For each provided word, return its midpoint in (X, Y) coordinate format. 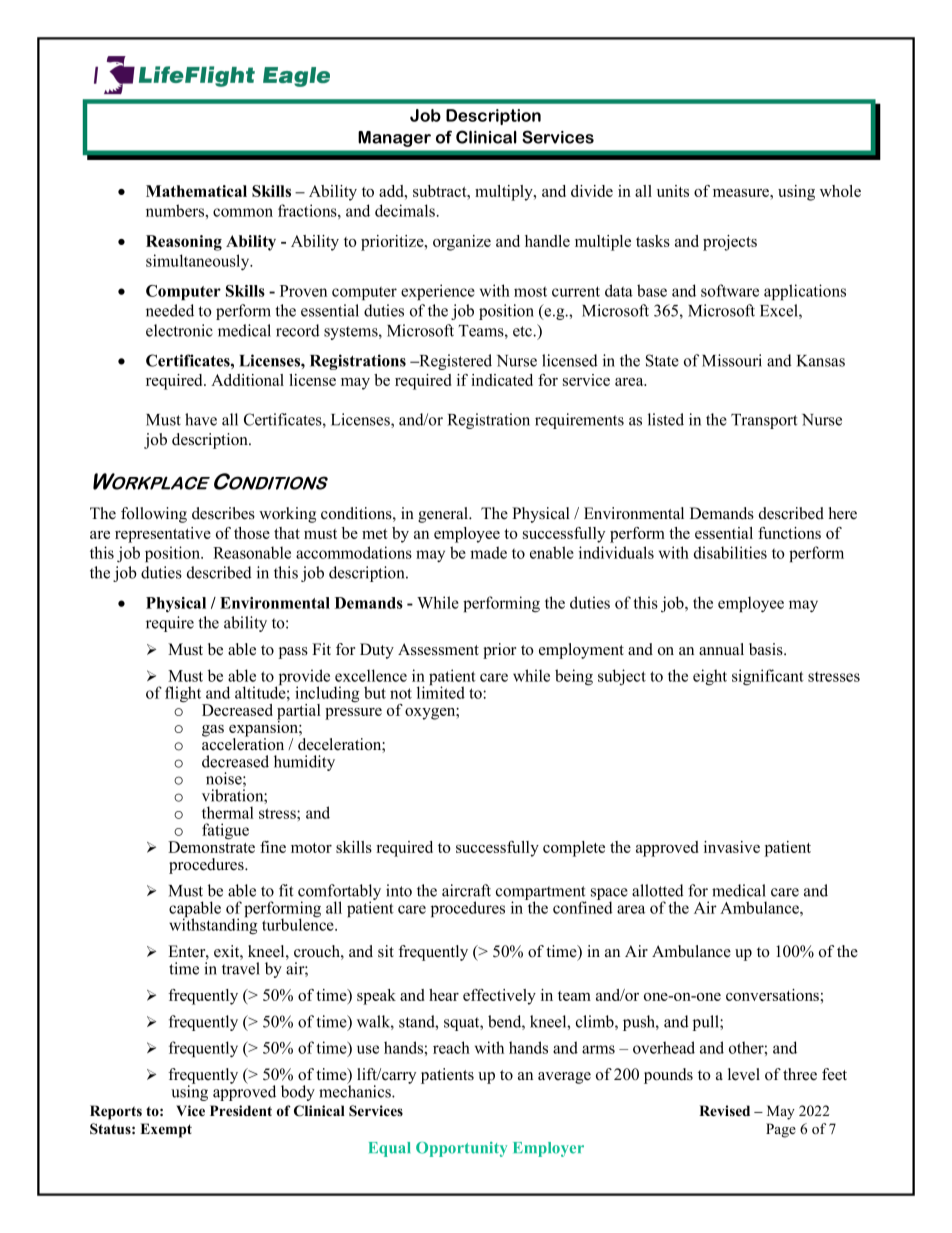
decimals (406, 210)
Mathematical (196, 191)
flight (184, 695)
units (673, 191)
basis (767, 649)
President (241, 1111)
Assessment (438, 649)
